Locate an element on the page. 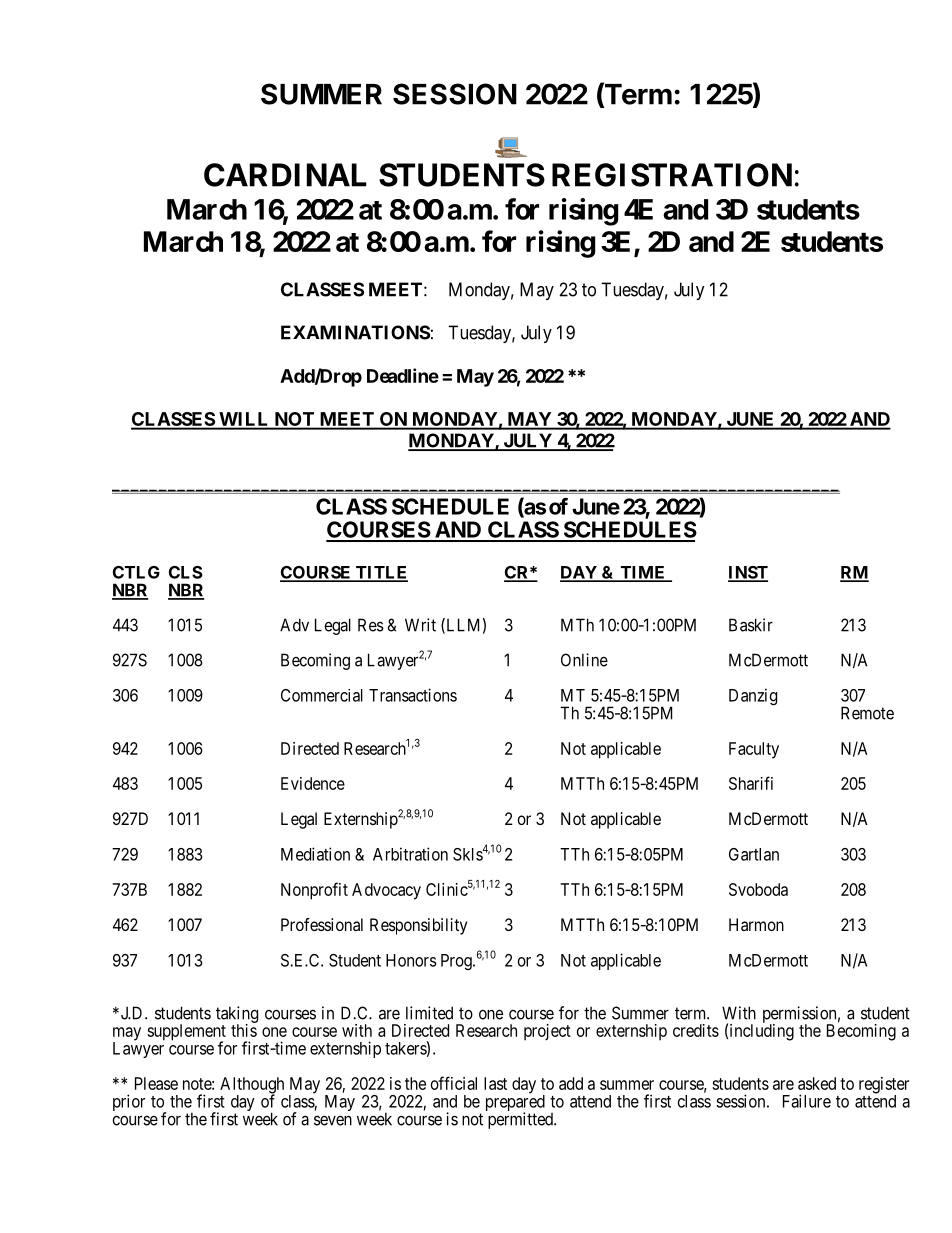 The width and height of the image is (952, 1233). CARDINAL is located at coordinates (285, 175).
